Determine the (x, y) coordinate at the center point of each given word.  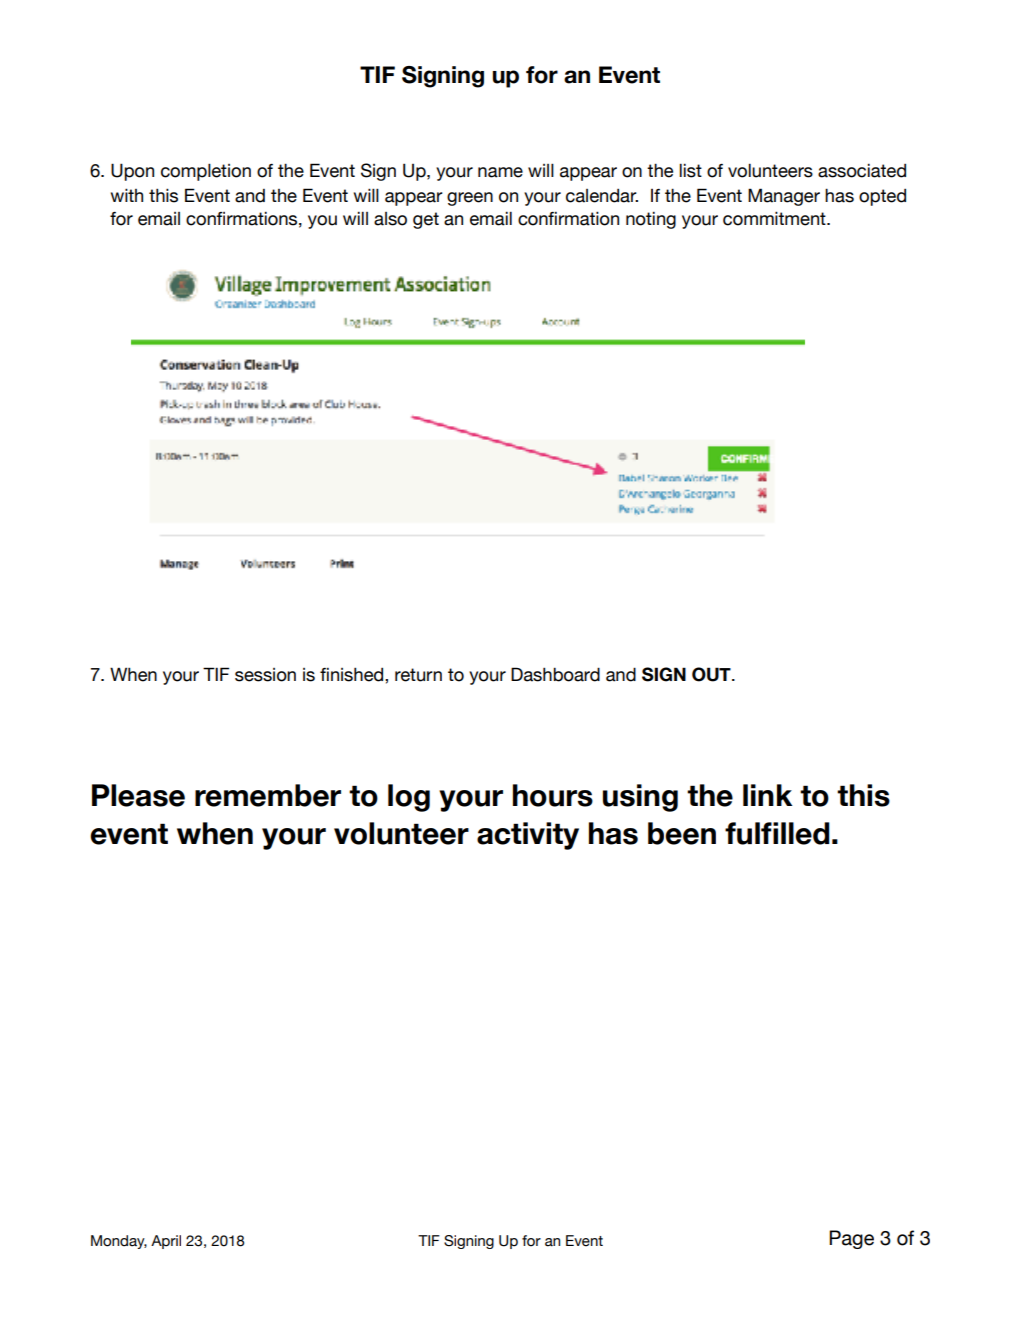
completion (206, 172)
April (166, 1242)
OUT (712, 674)
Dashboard (555, 674)
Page (851, 1239)
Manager (784, 197)
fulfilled (777, 833)
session (265, 675)
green (470, 199)
